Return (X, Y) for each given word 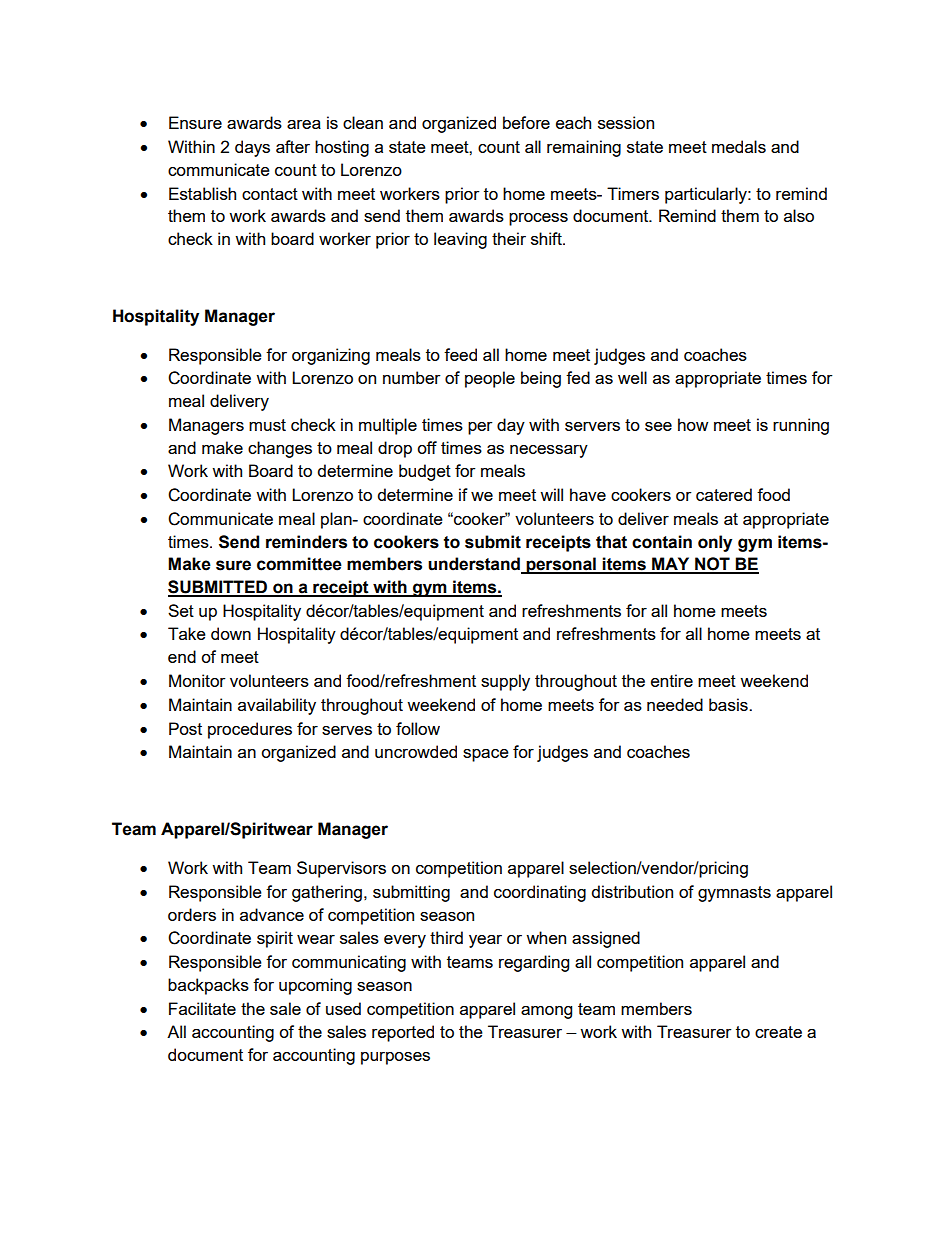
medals (739, 146)
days (252, 148)
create (778, 1032)
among (546, 1012)
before (526, 122)
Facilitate (202, 1008)
